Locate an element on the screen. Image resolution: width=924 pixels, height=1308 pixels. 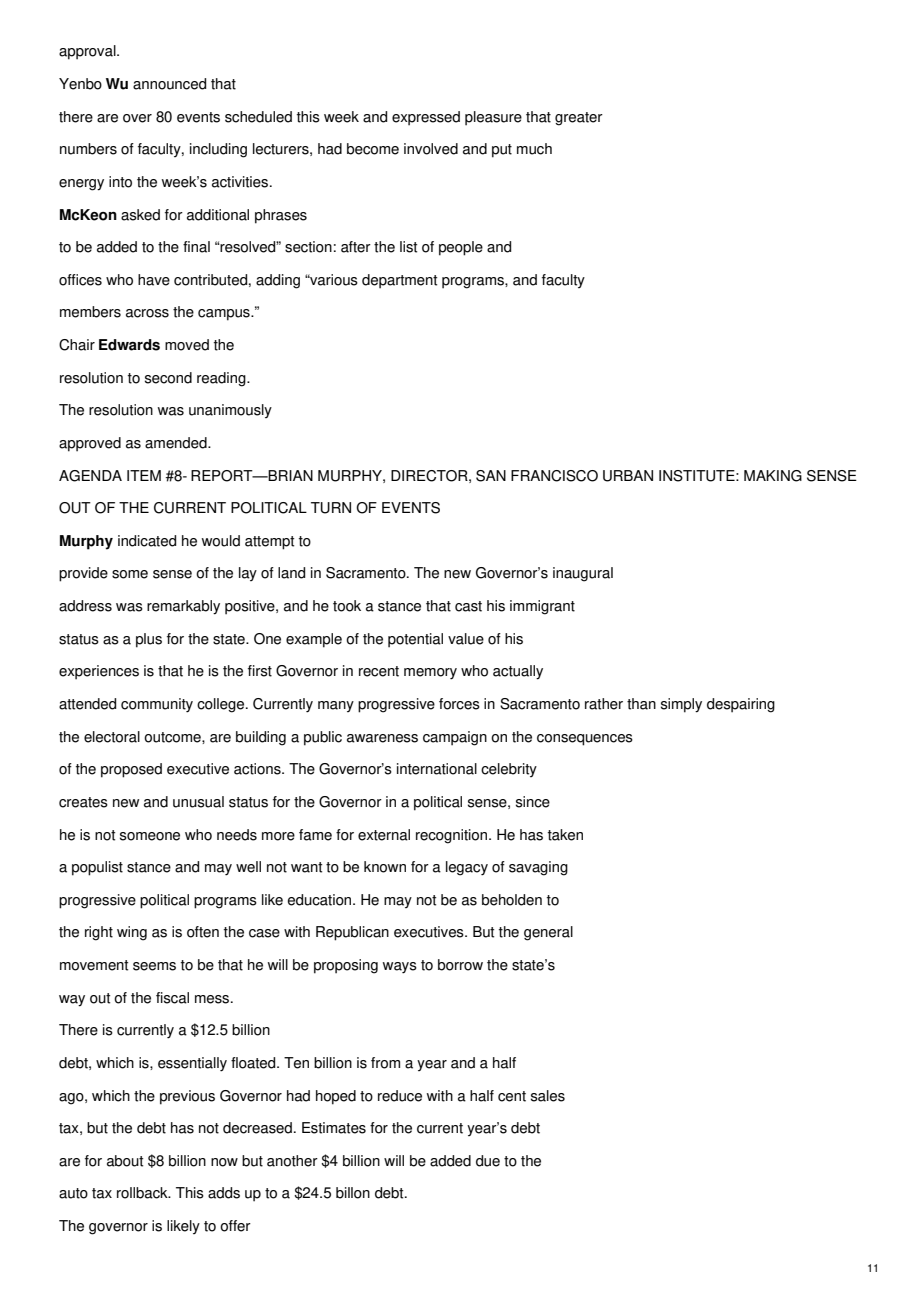
unusual is located at coordinates (198, 802).
